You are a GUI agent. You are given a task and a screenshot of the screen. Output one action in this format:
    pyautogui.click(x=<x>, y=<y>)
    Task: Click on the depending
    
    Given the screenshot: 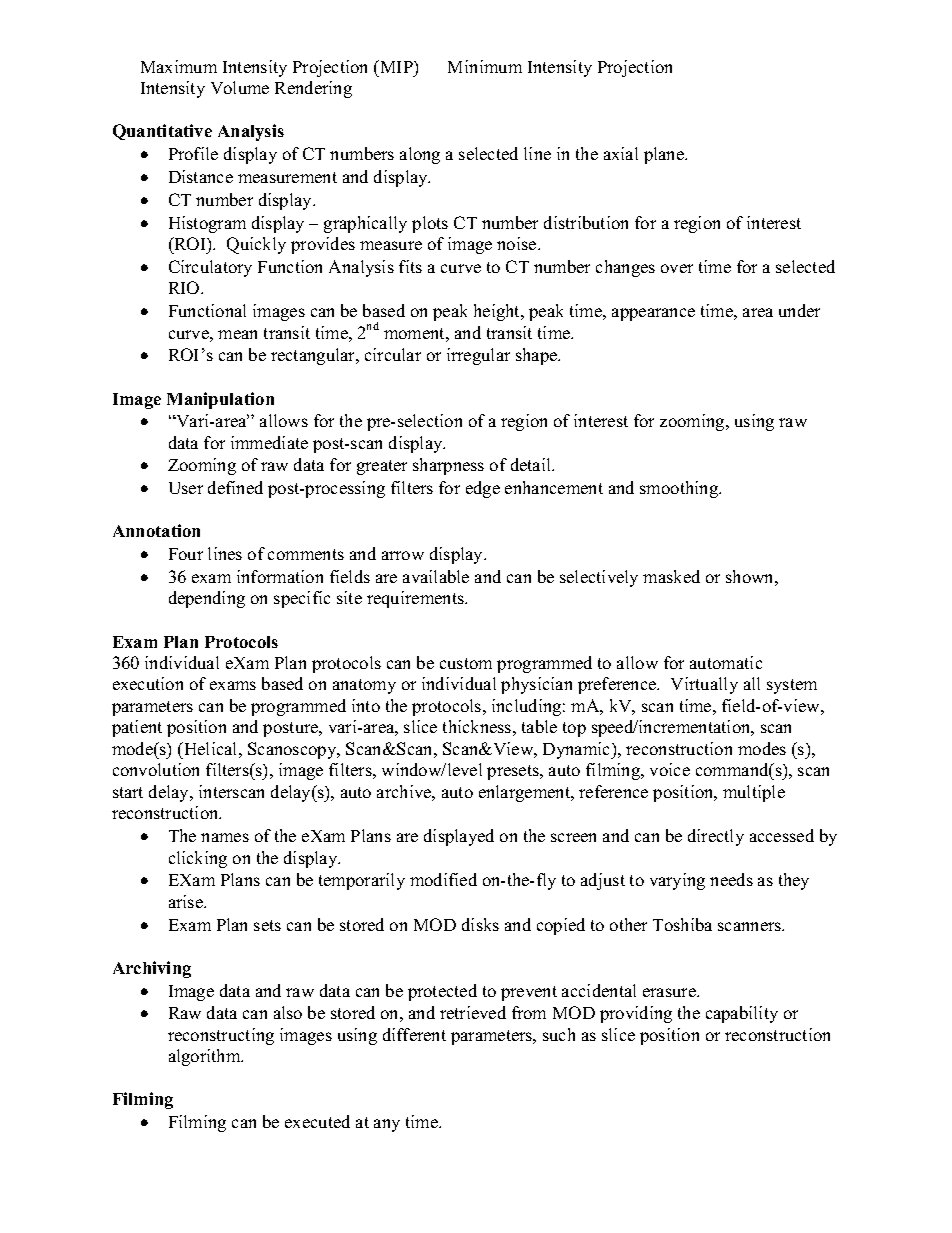 What is the action you would take?
    pyautogui.click(x=207, y=599)
